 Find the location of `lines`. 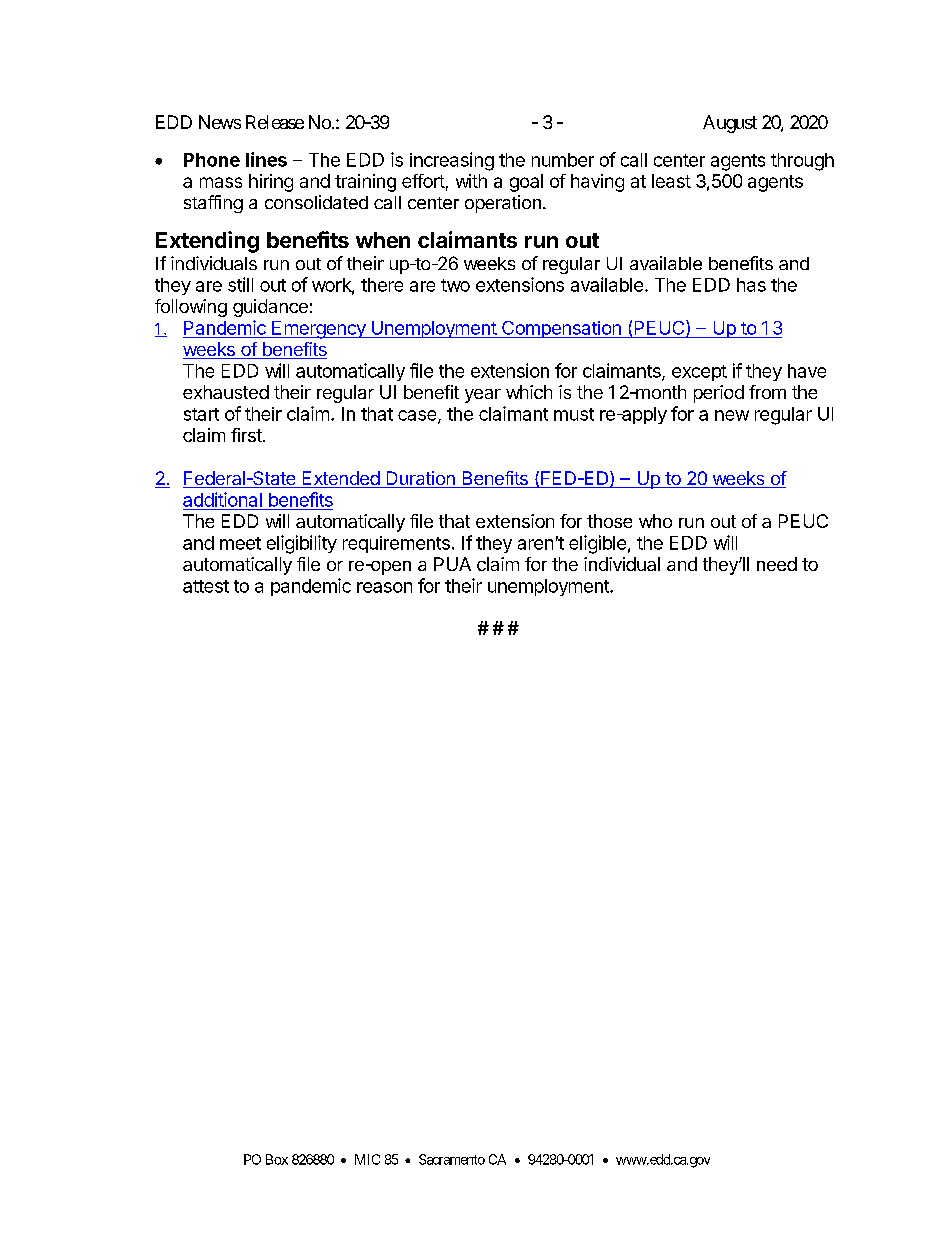

lines is located at coordinates (266, 159).
